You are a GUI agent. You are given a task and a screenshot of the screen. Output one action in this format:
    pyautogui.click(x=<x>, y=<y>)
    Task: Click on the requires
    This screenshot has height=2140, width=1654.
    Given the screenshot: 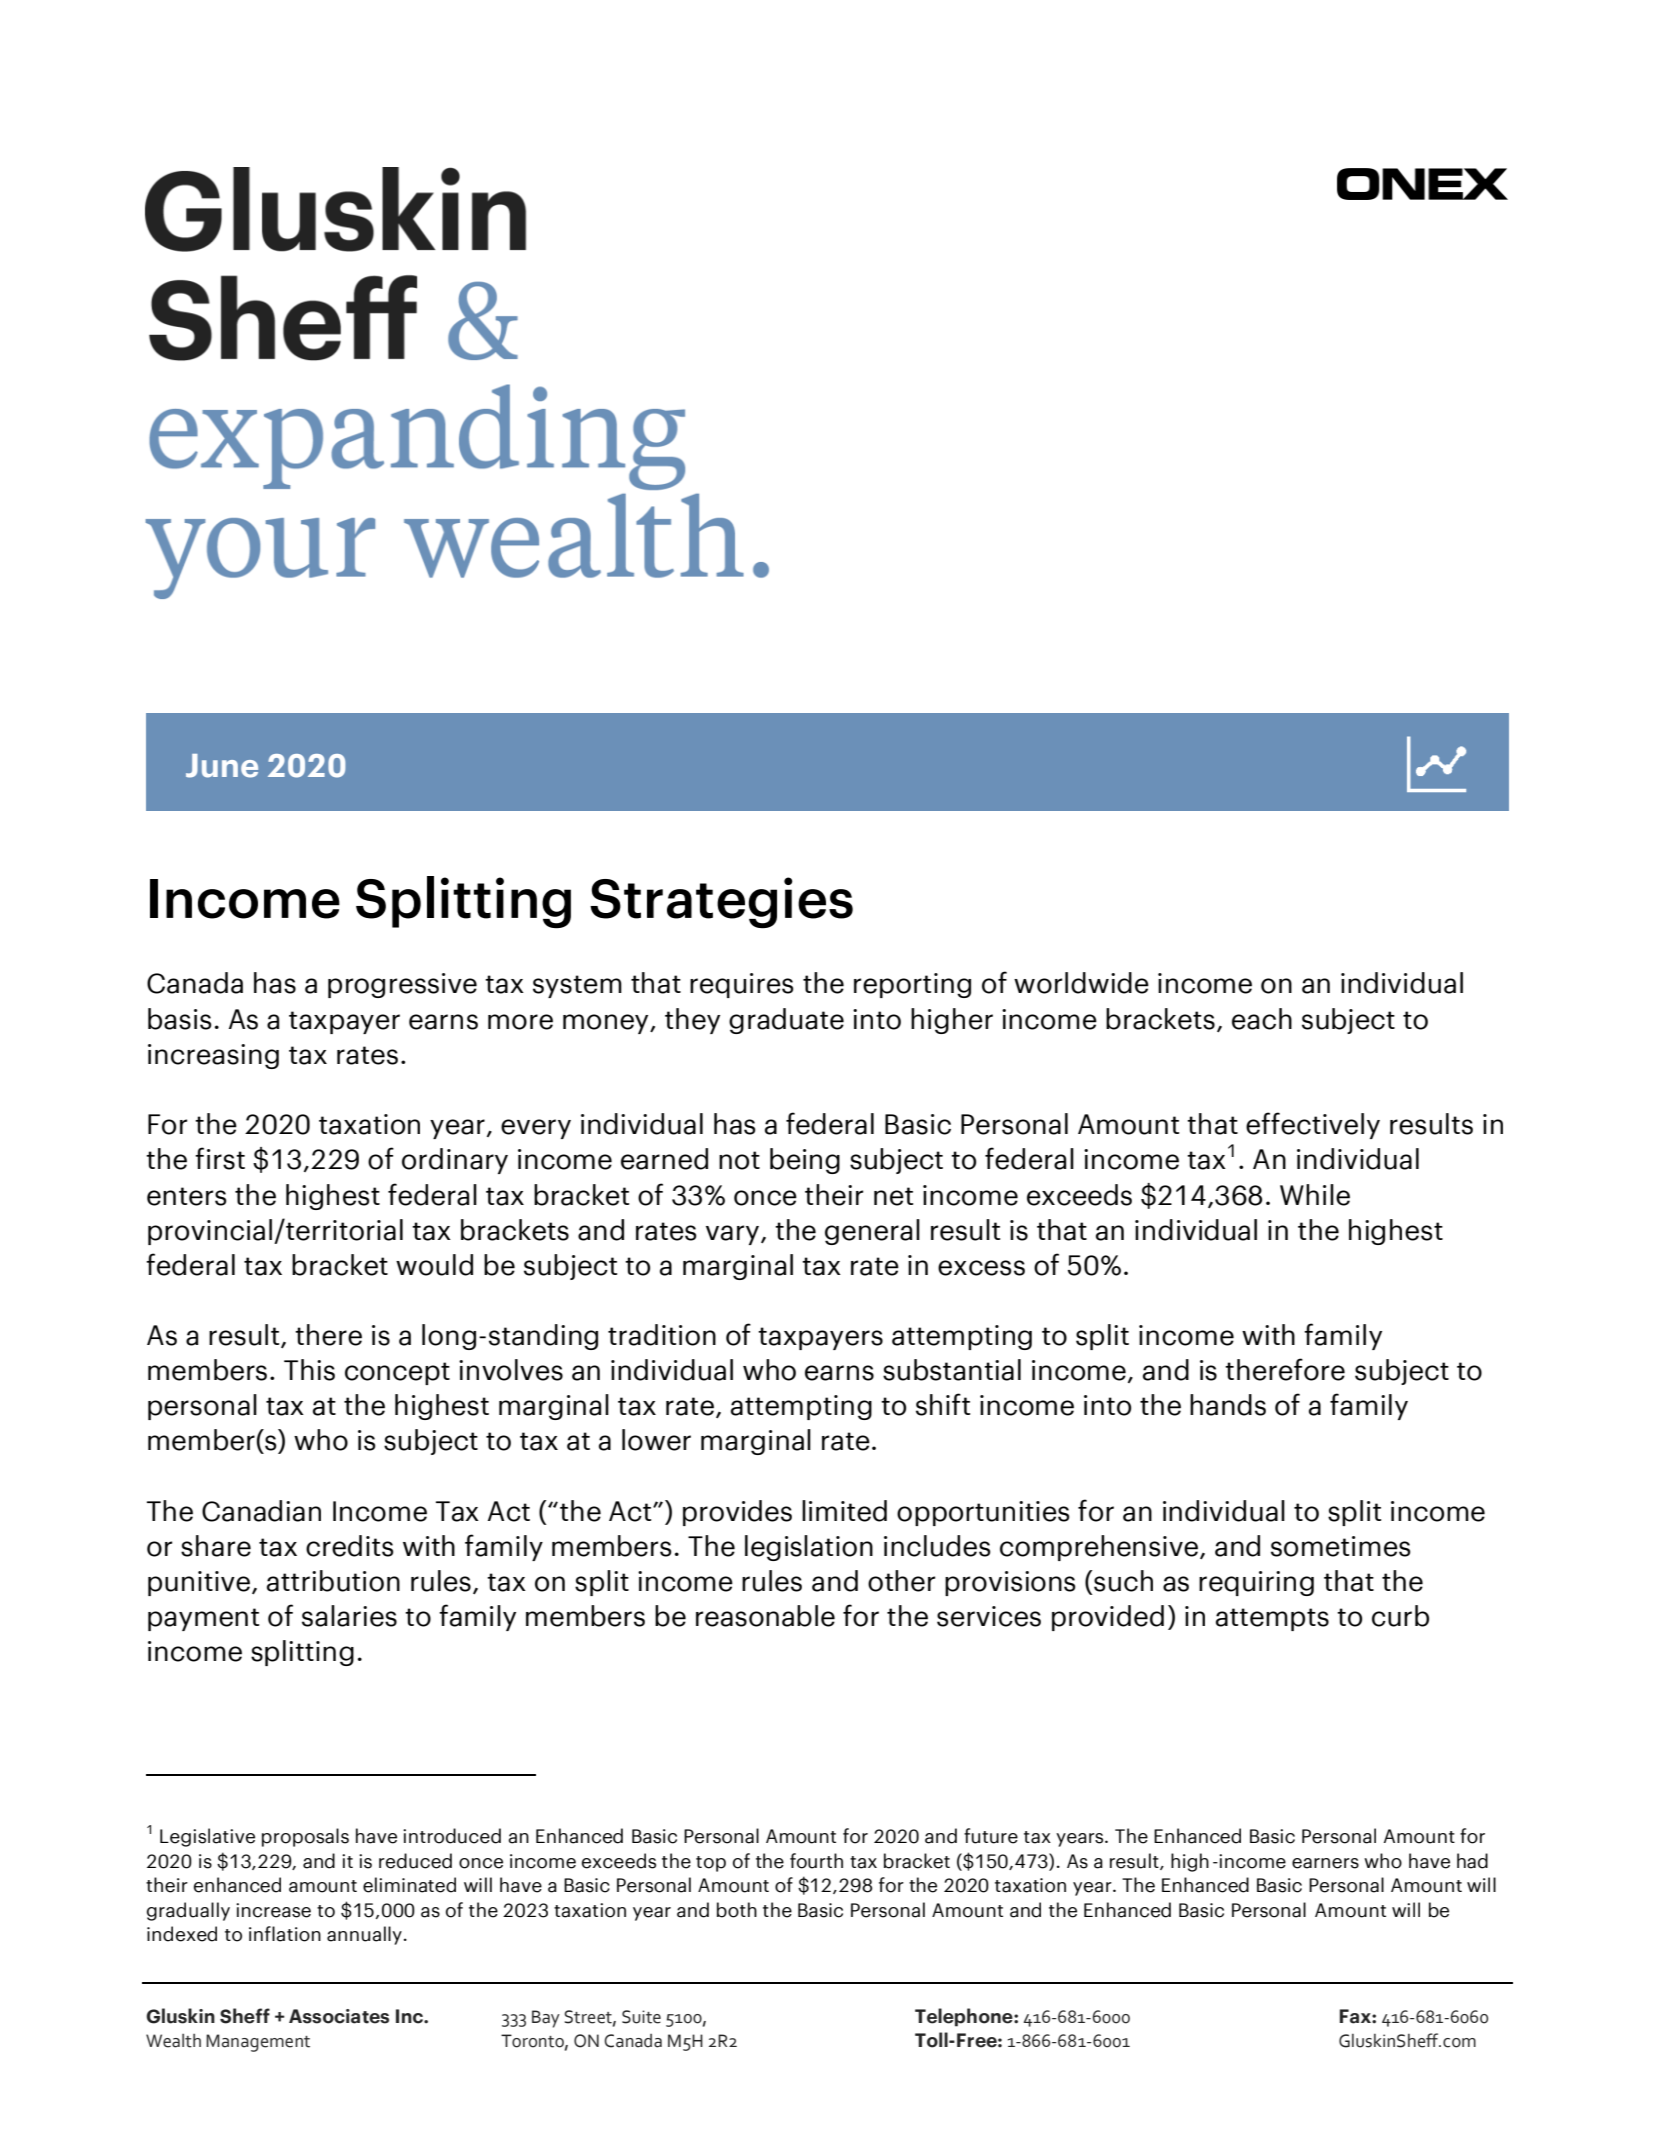 What is the action you would take?
    pyautogui.click(x=741, y=985)
